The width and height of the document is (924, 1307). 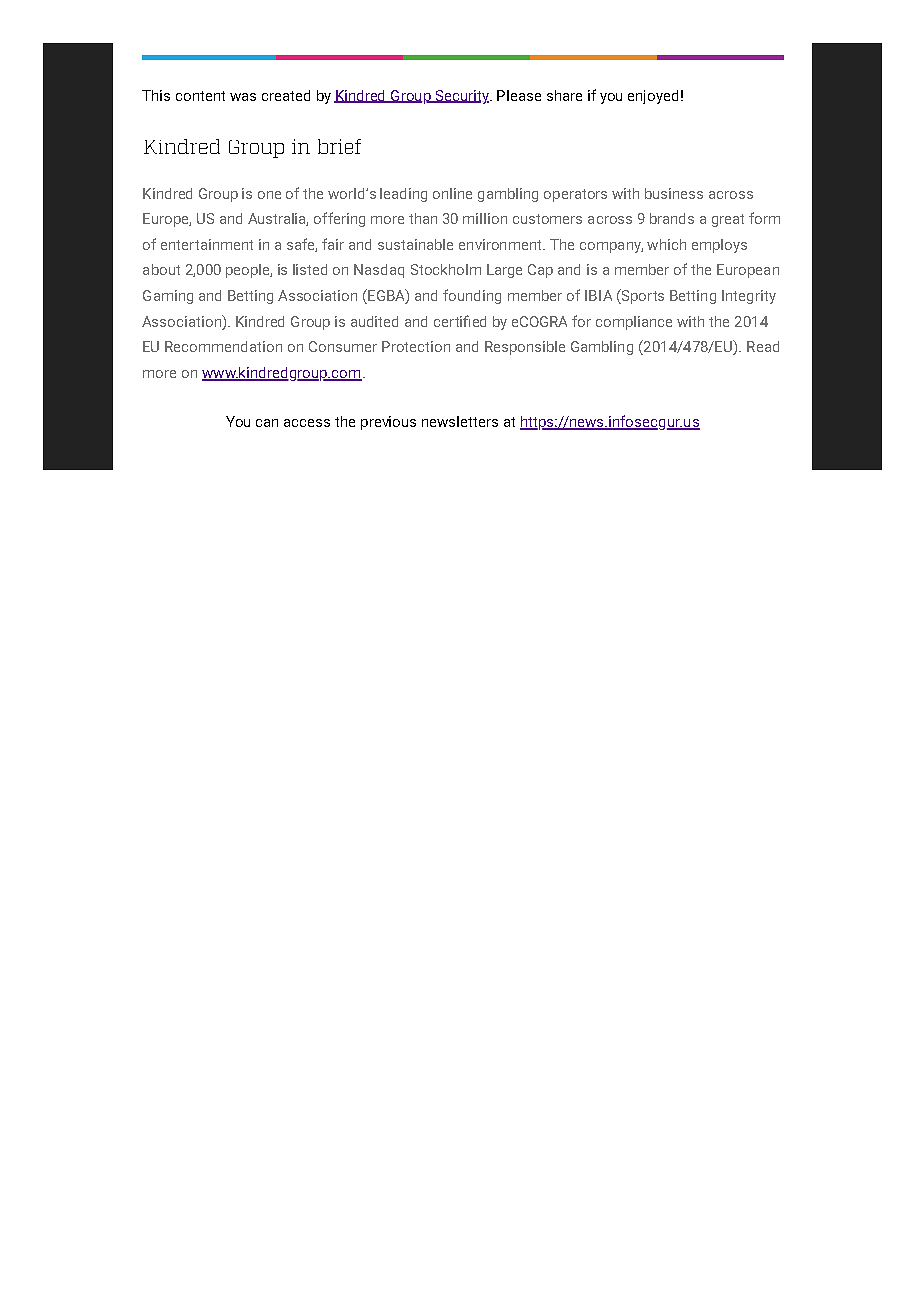 I want to click on Read, so click(x=763, y=346).
